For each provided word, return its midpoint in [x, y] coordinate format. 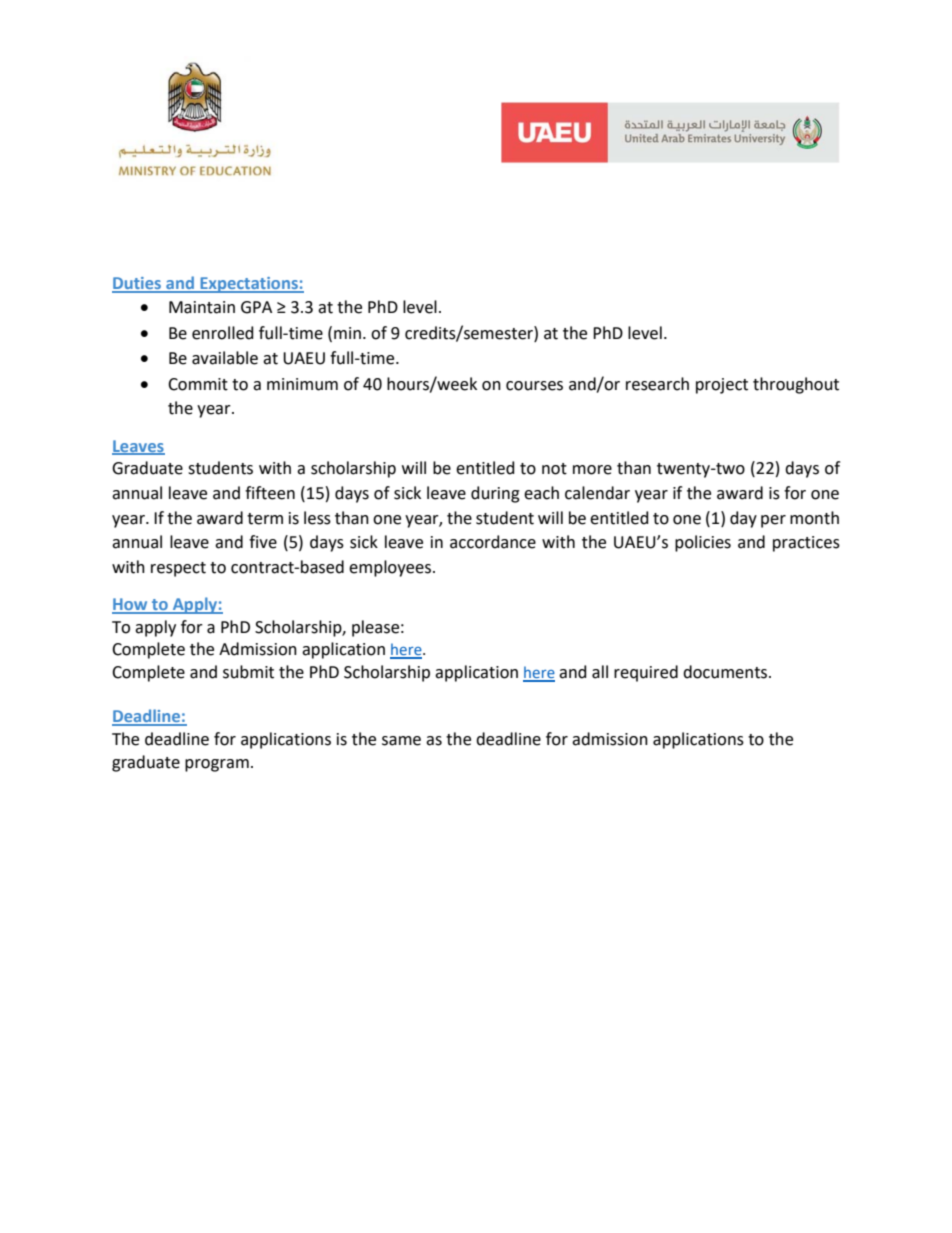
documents [726, 672]
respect [178, 569]
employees [390, 568]
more [592, 470]
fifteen [270, 493]
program [217, 765]
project [722, 386]
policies [703, 543]
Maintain [202, 307]
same [401, 741]
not [554, 469]
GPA [256, 307]
